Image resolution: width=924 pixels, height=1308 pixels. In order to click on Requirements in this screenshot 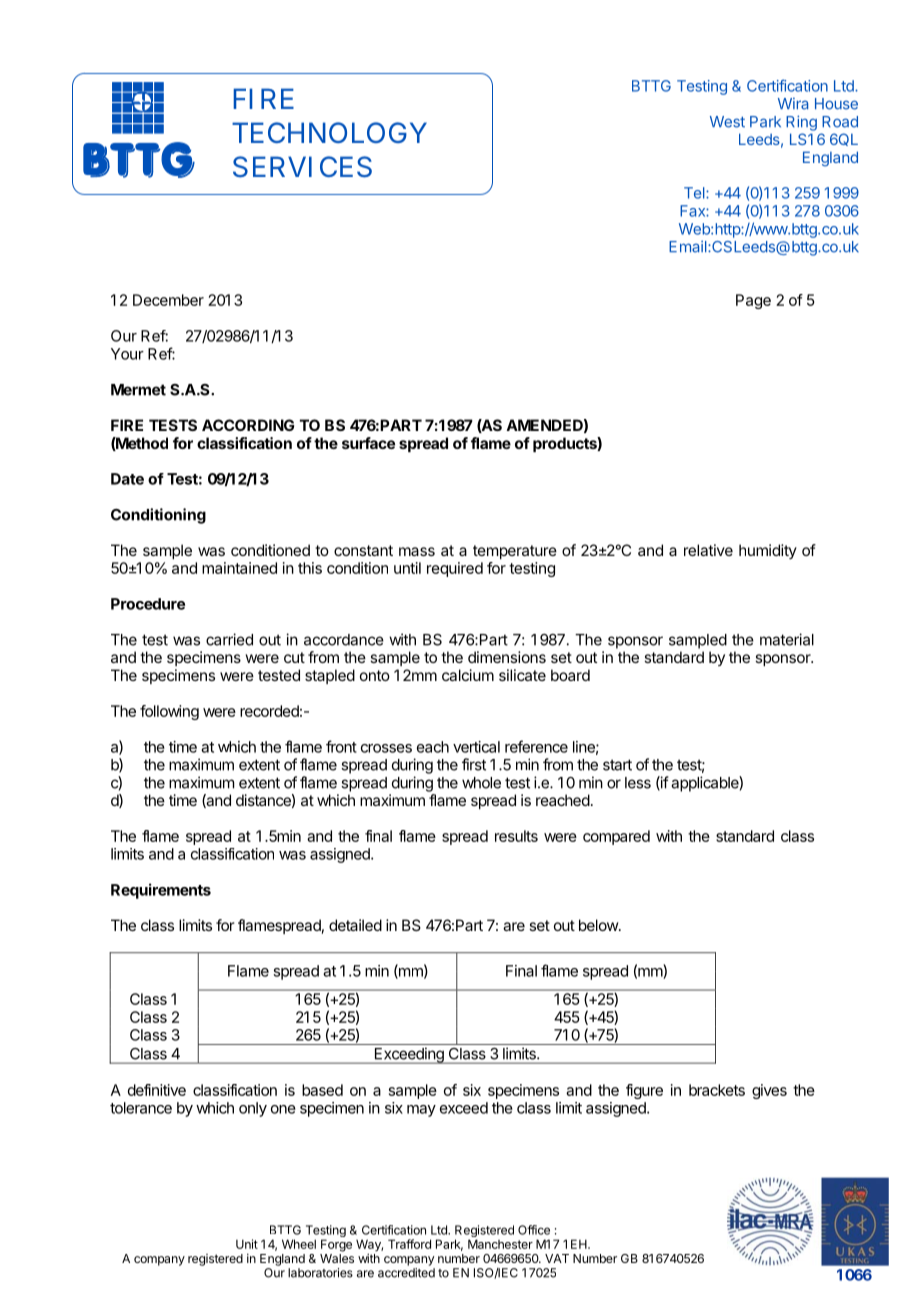, I will do `click(161, 891)`.
